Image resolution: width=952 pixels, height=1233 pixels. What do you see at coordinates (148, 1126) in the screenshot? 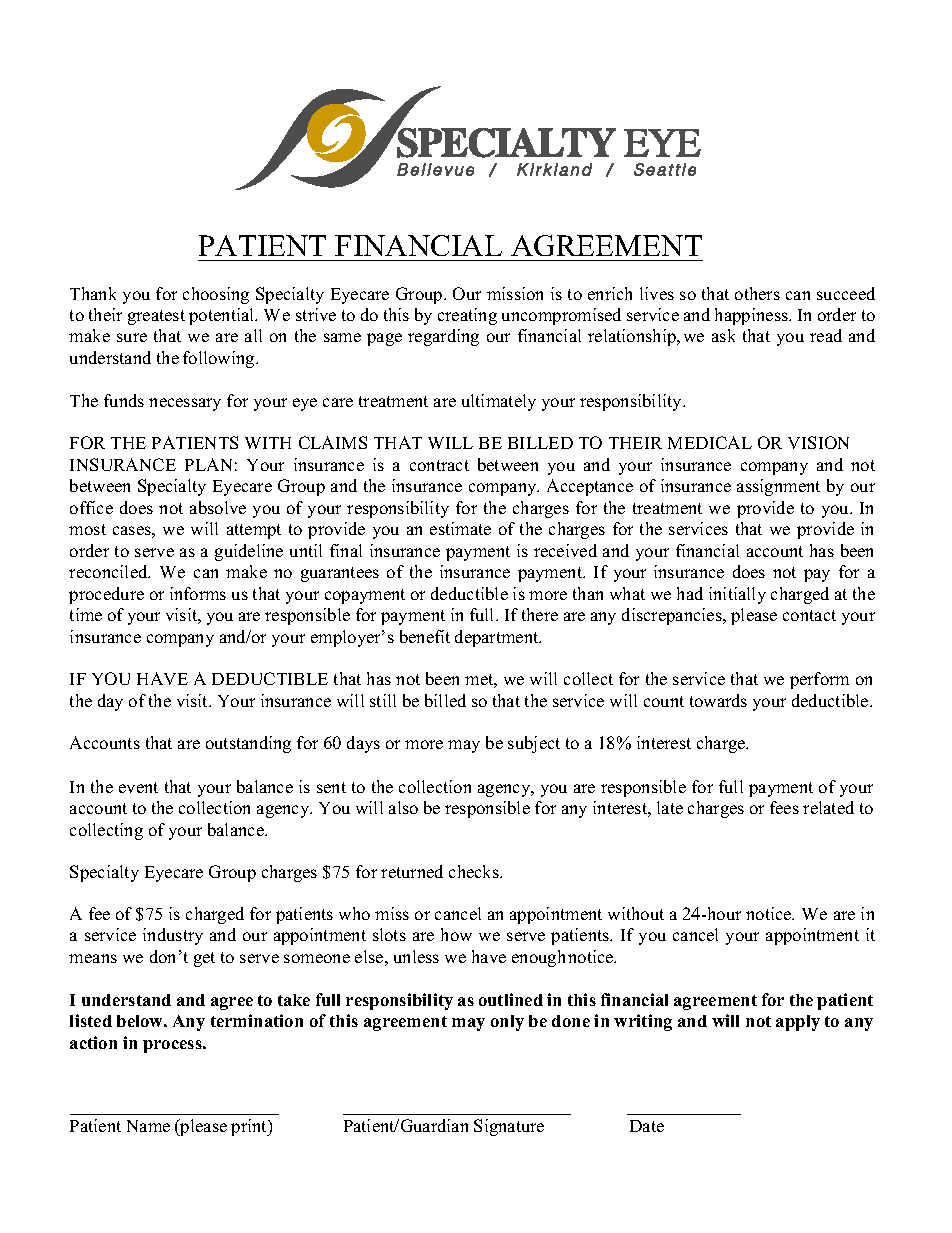
I see `Name` at bounding box center [148, 1126].
